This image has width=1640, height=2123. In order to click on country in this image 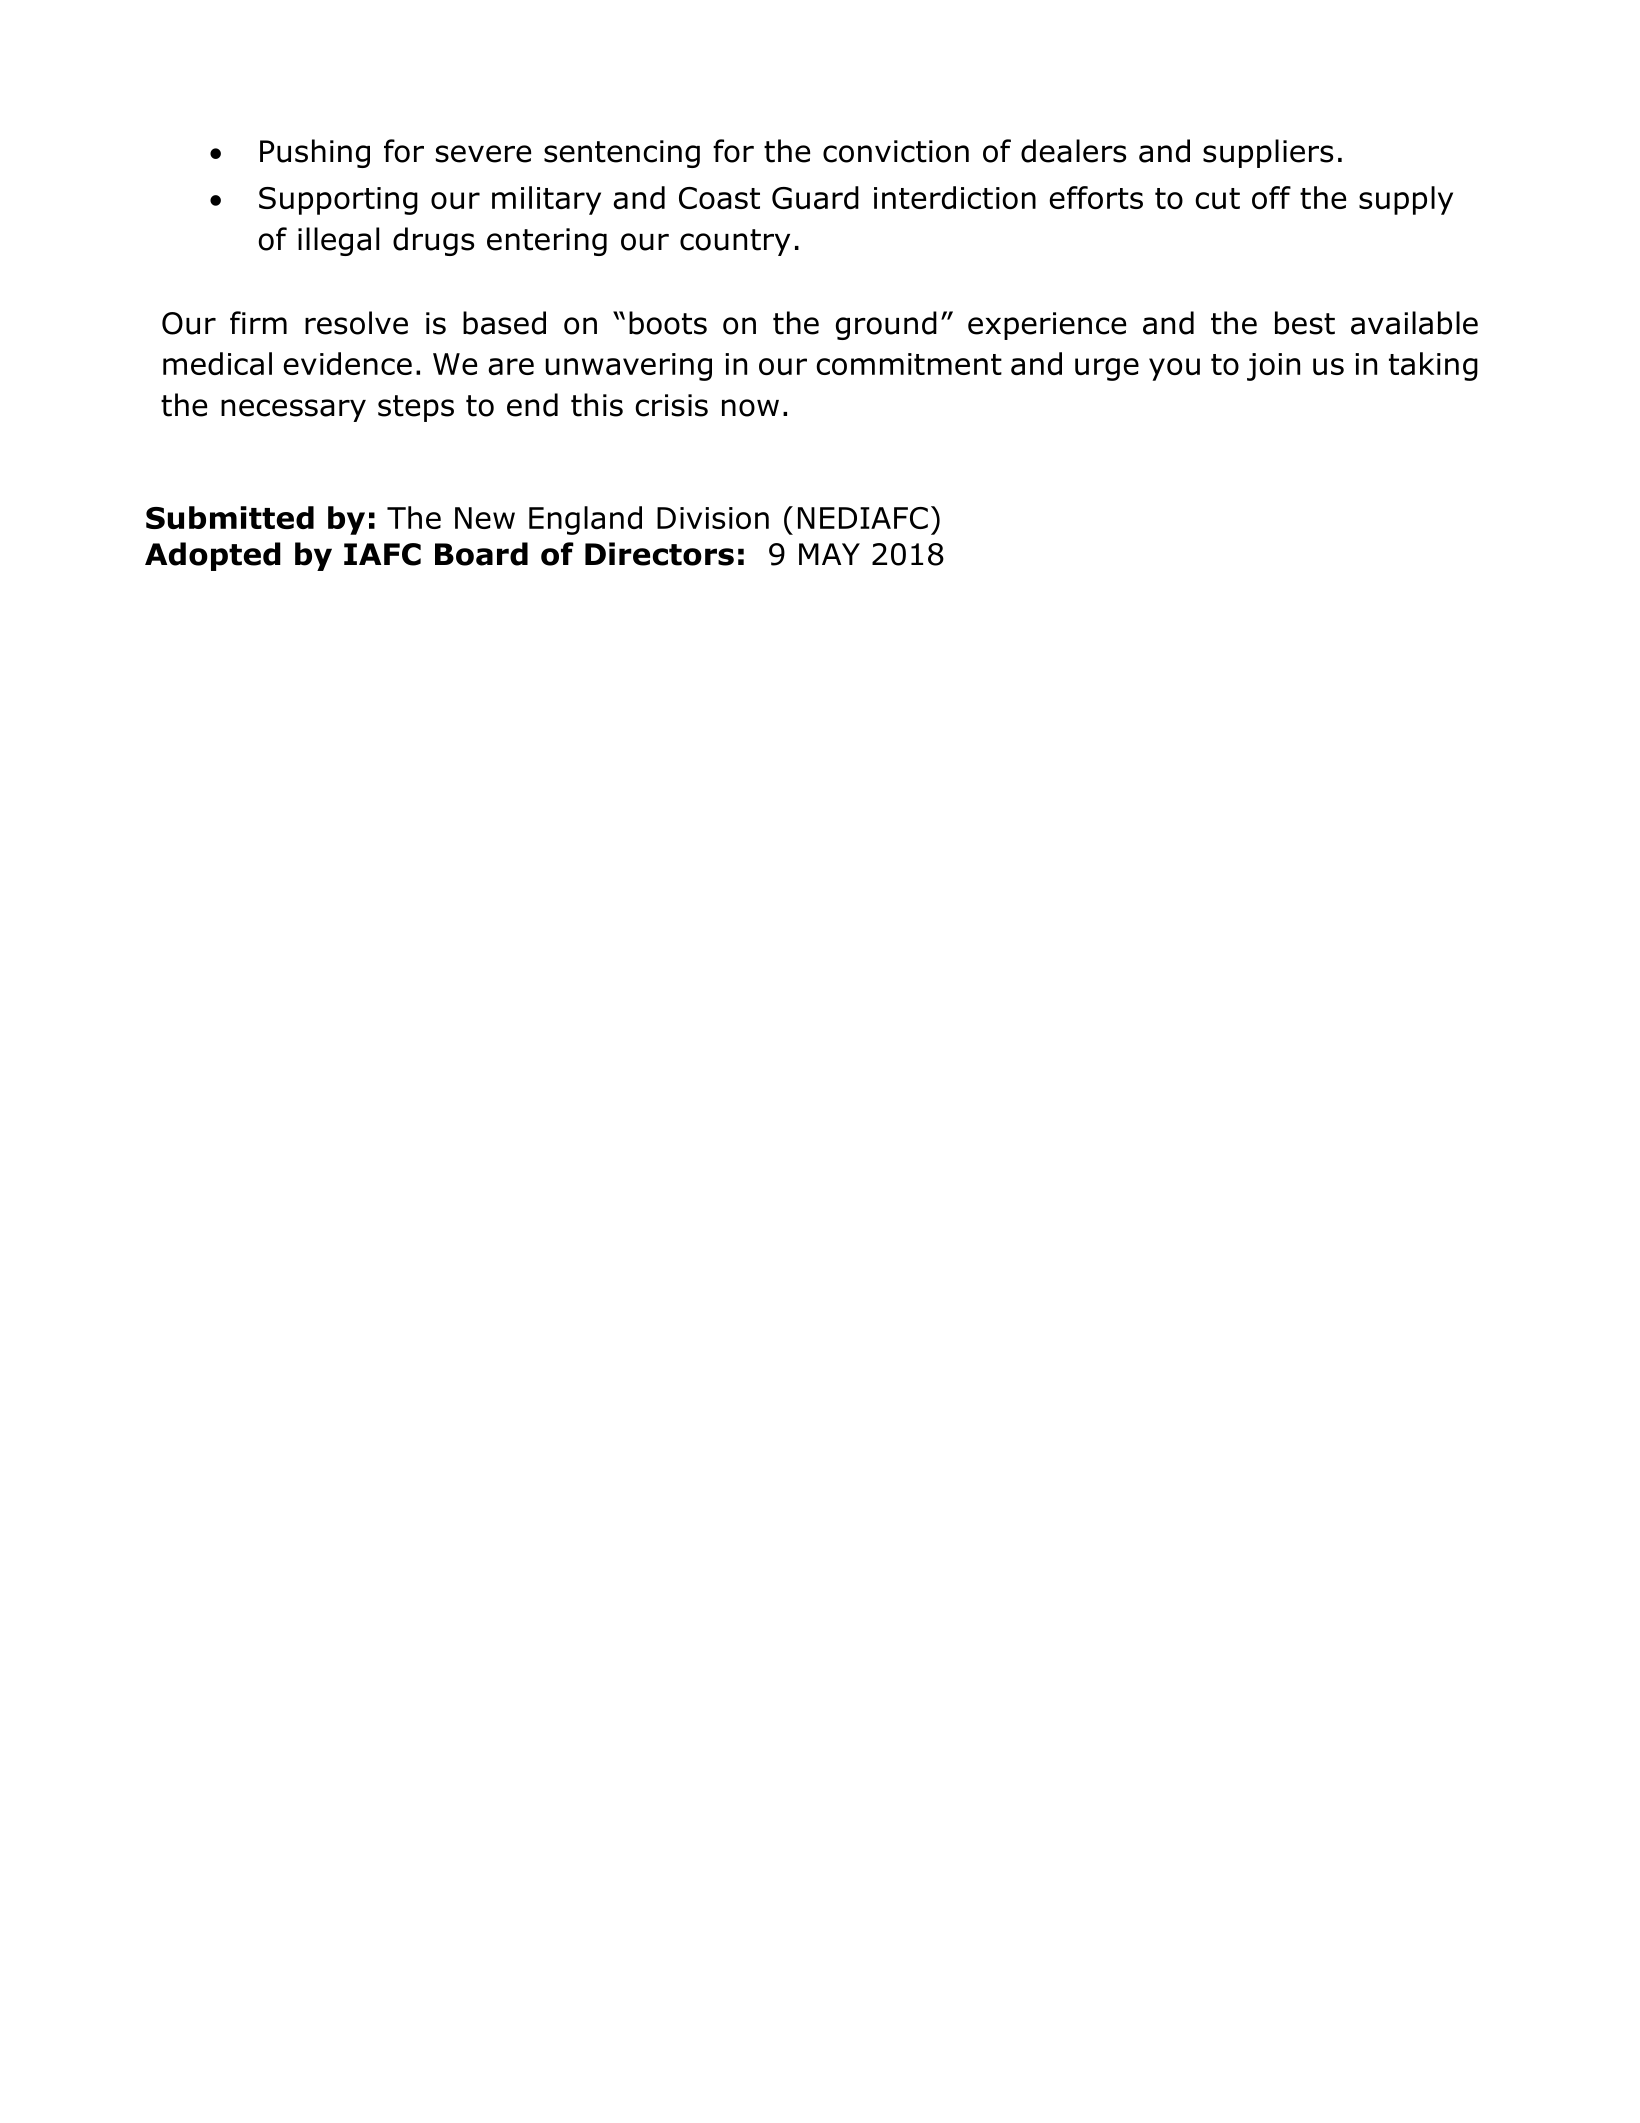, I will do `click(735, 242)`.
